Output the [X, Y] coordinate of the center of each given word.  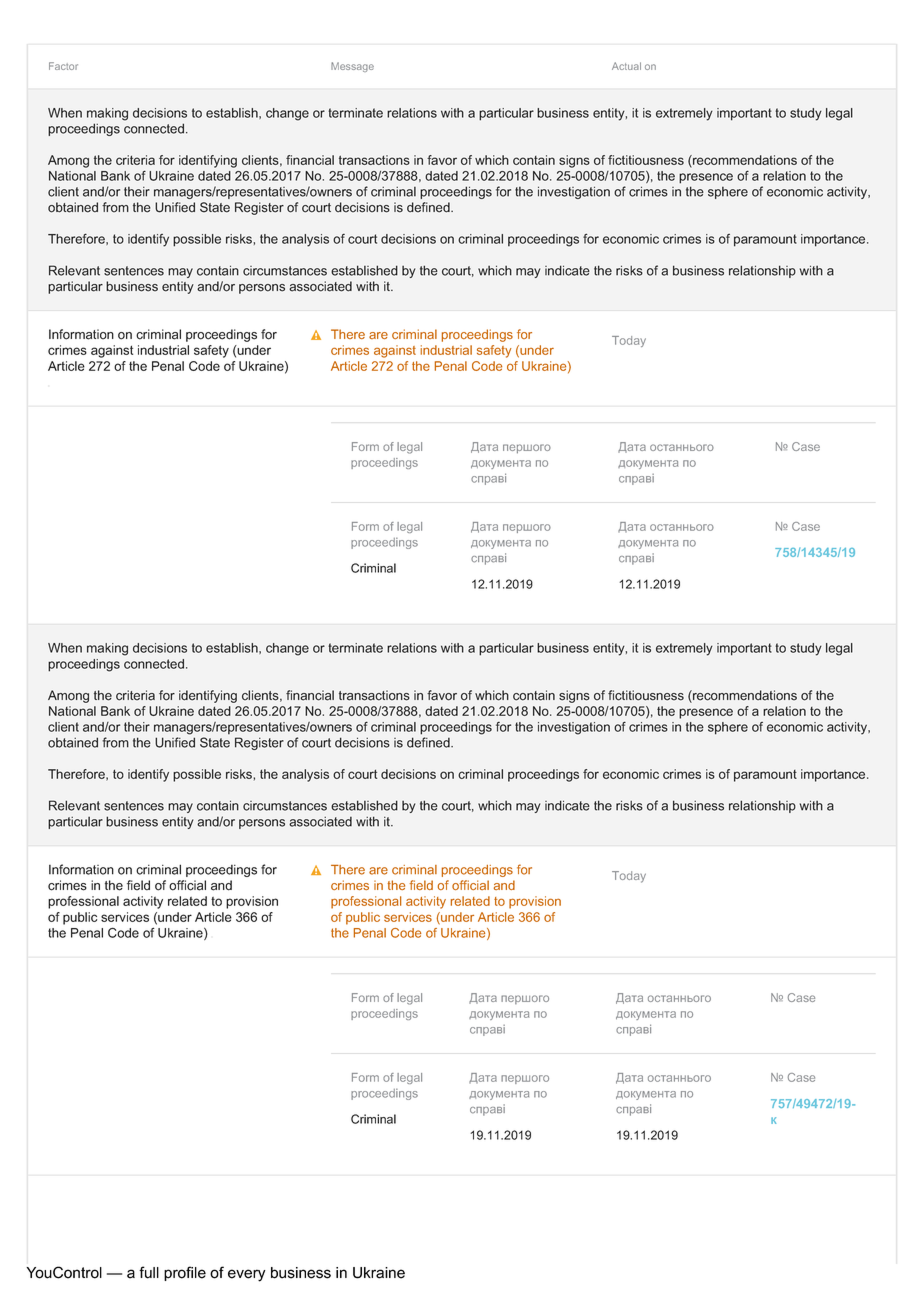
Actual [626, 66]
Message [352, 67]
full [149, 1272]
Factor [63, 66]
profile [185, 1273]
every [246, 1275]
